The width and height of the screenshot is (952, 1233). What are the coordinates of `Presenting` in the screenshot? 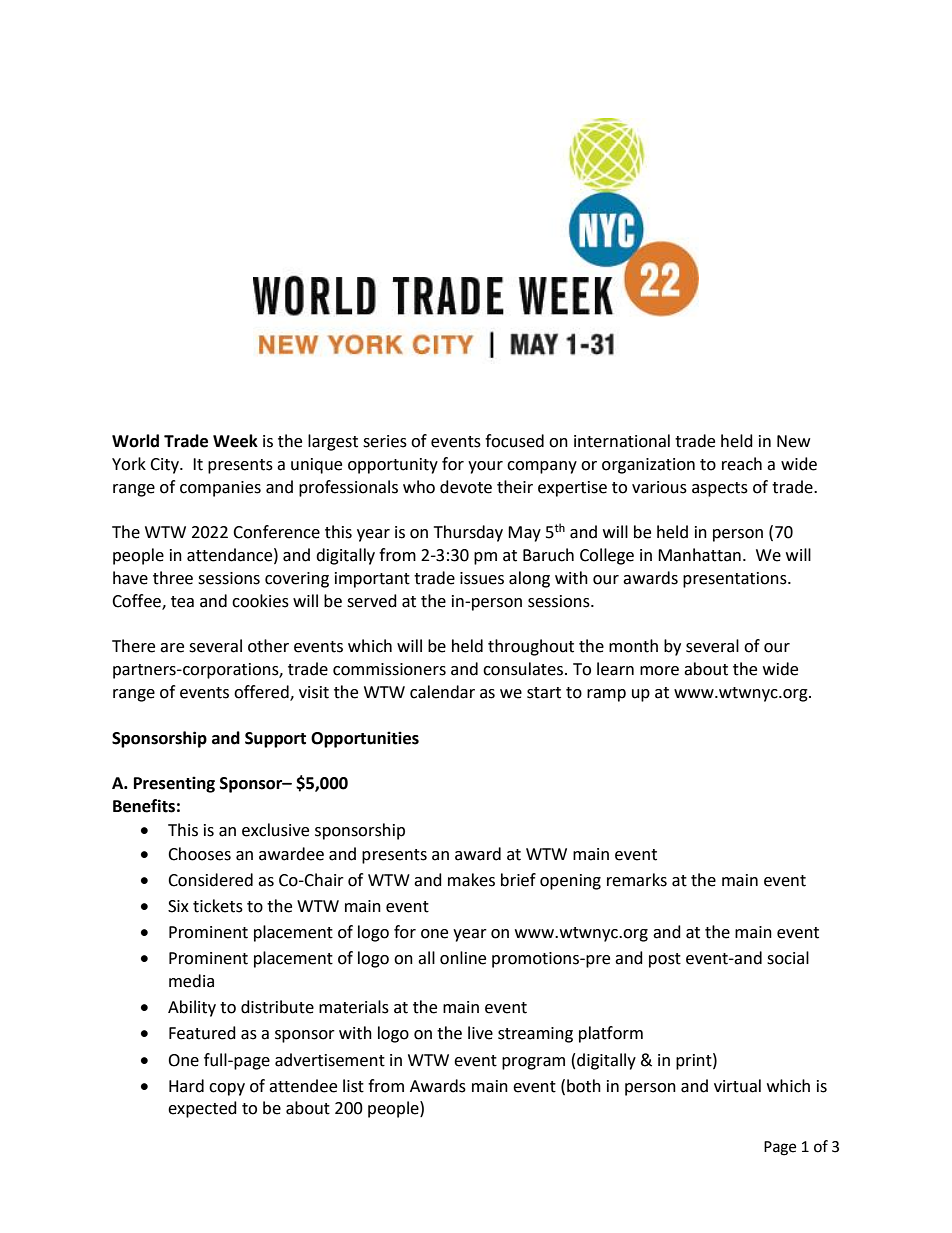 It's located at (174, 784).
